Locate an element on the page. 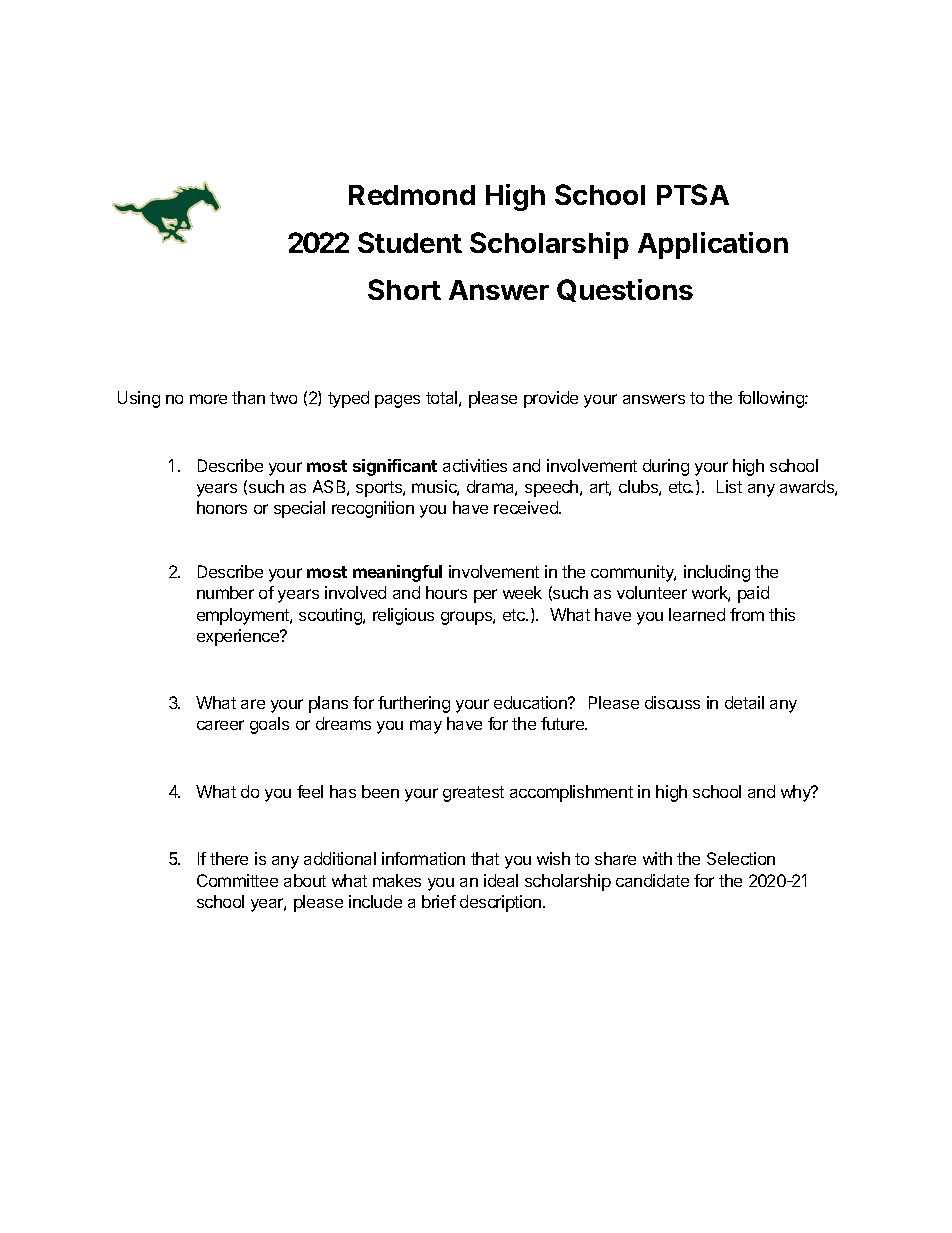 This page has width=952, height=1233. ideal is located at coordinates (501, 880).
